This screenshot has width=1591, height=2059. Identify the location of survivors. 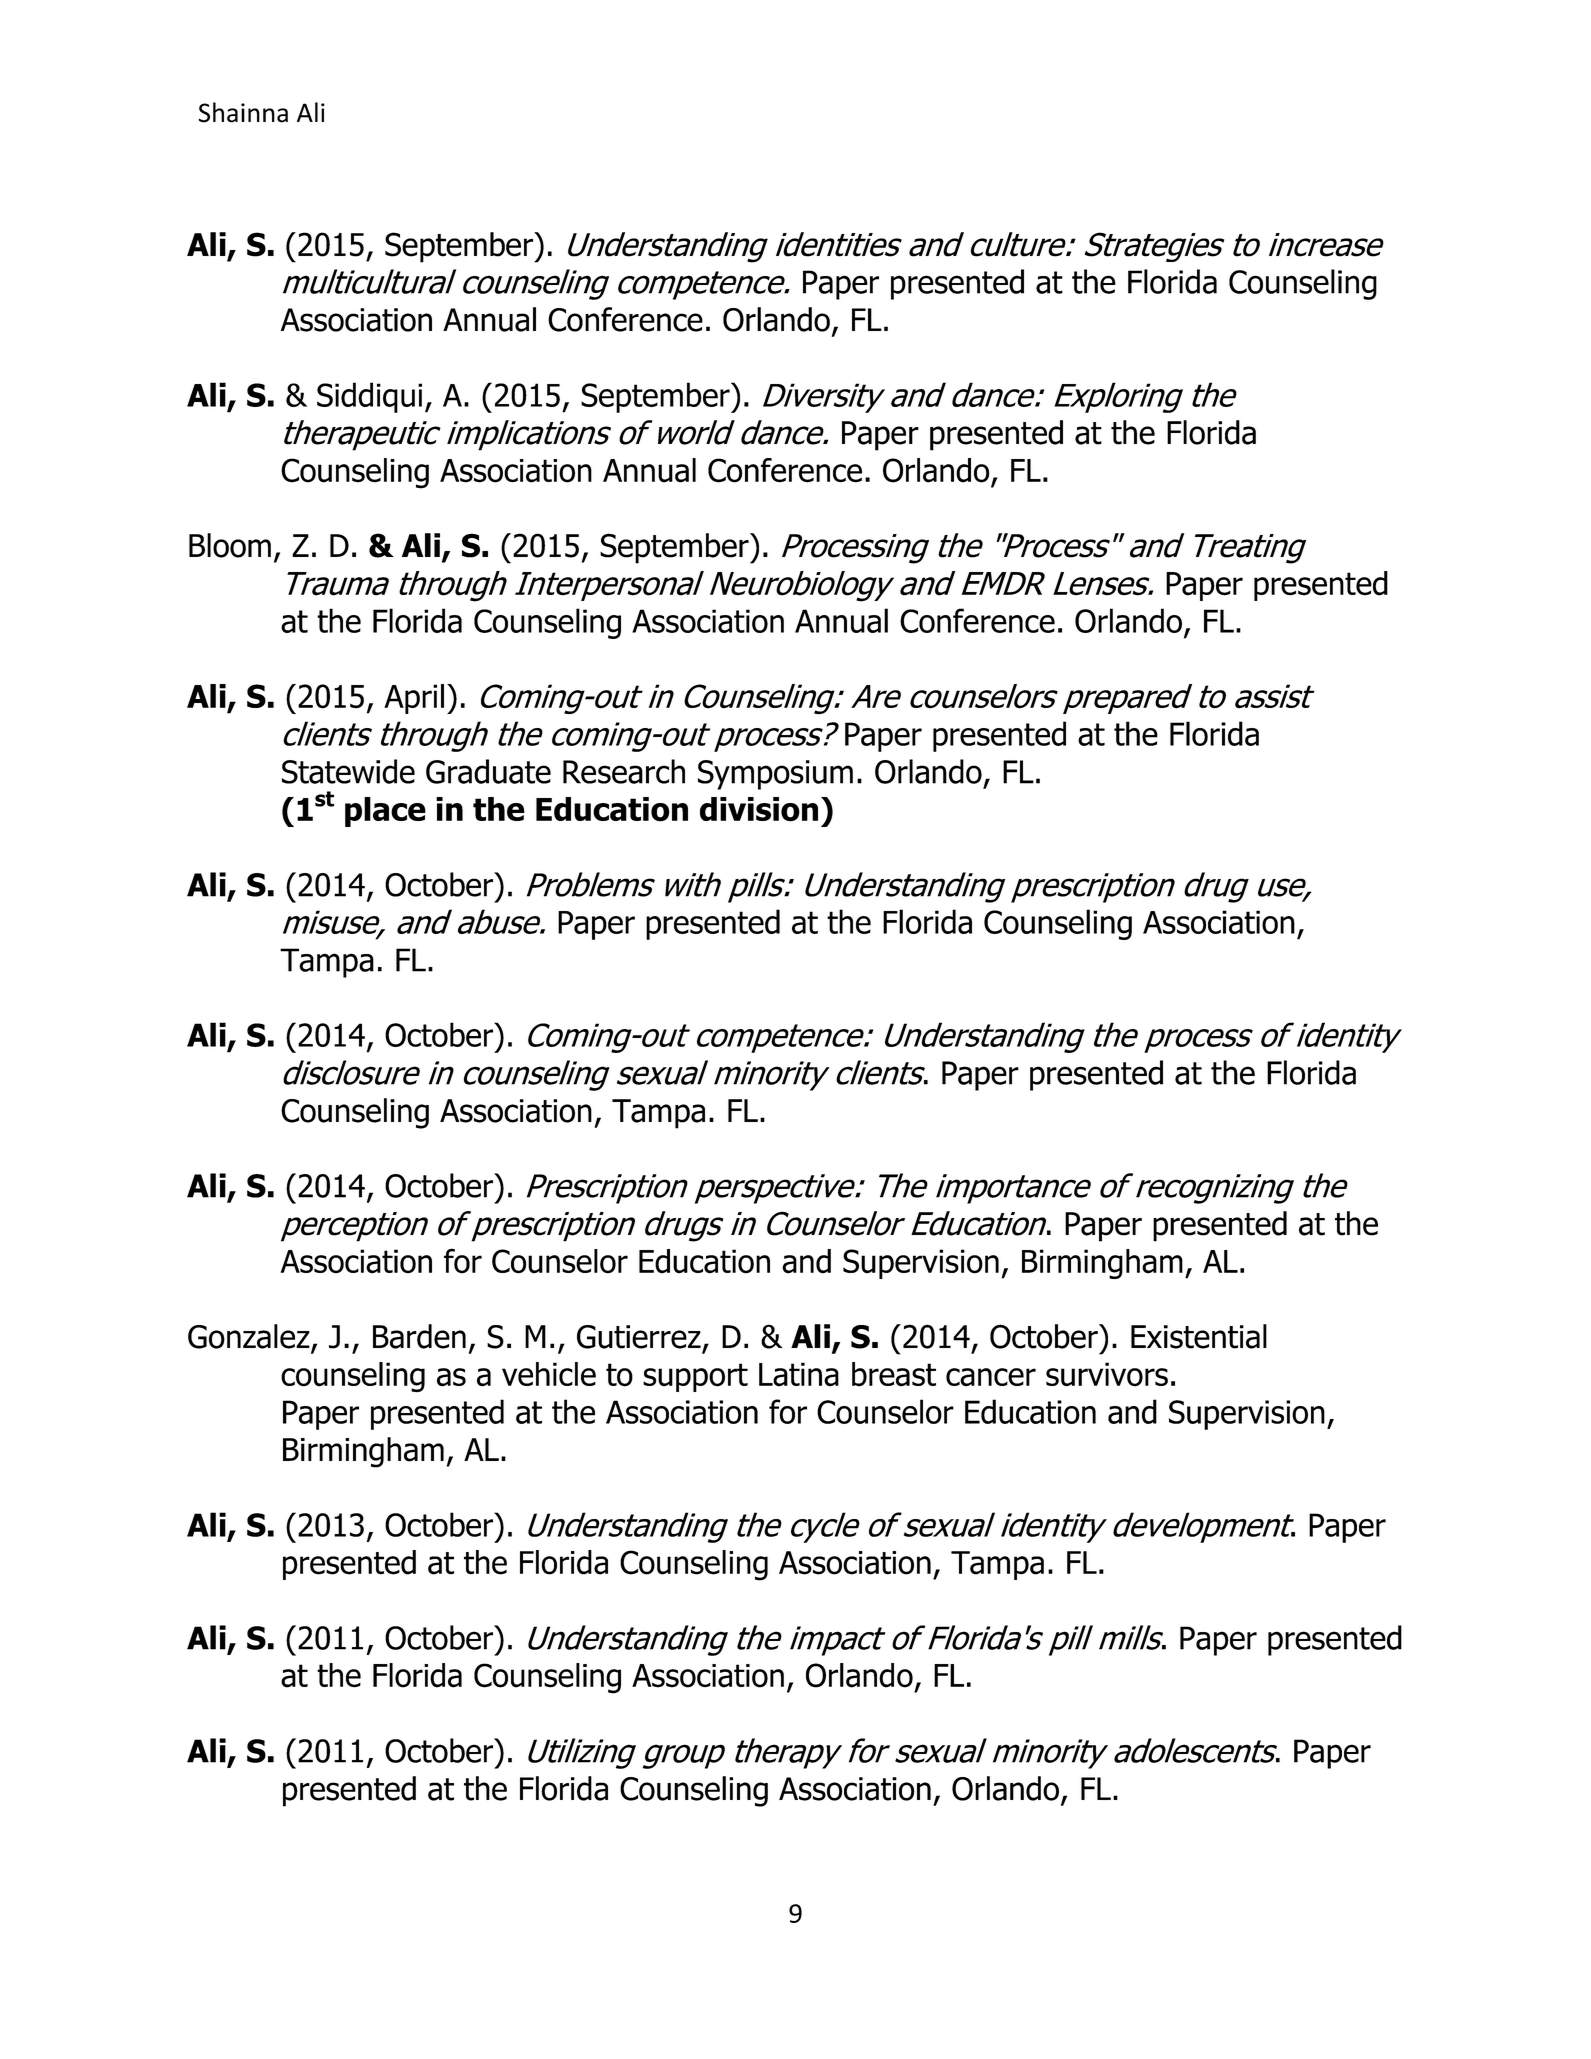
(1107, 1374).
